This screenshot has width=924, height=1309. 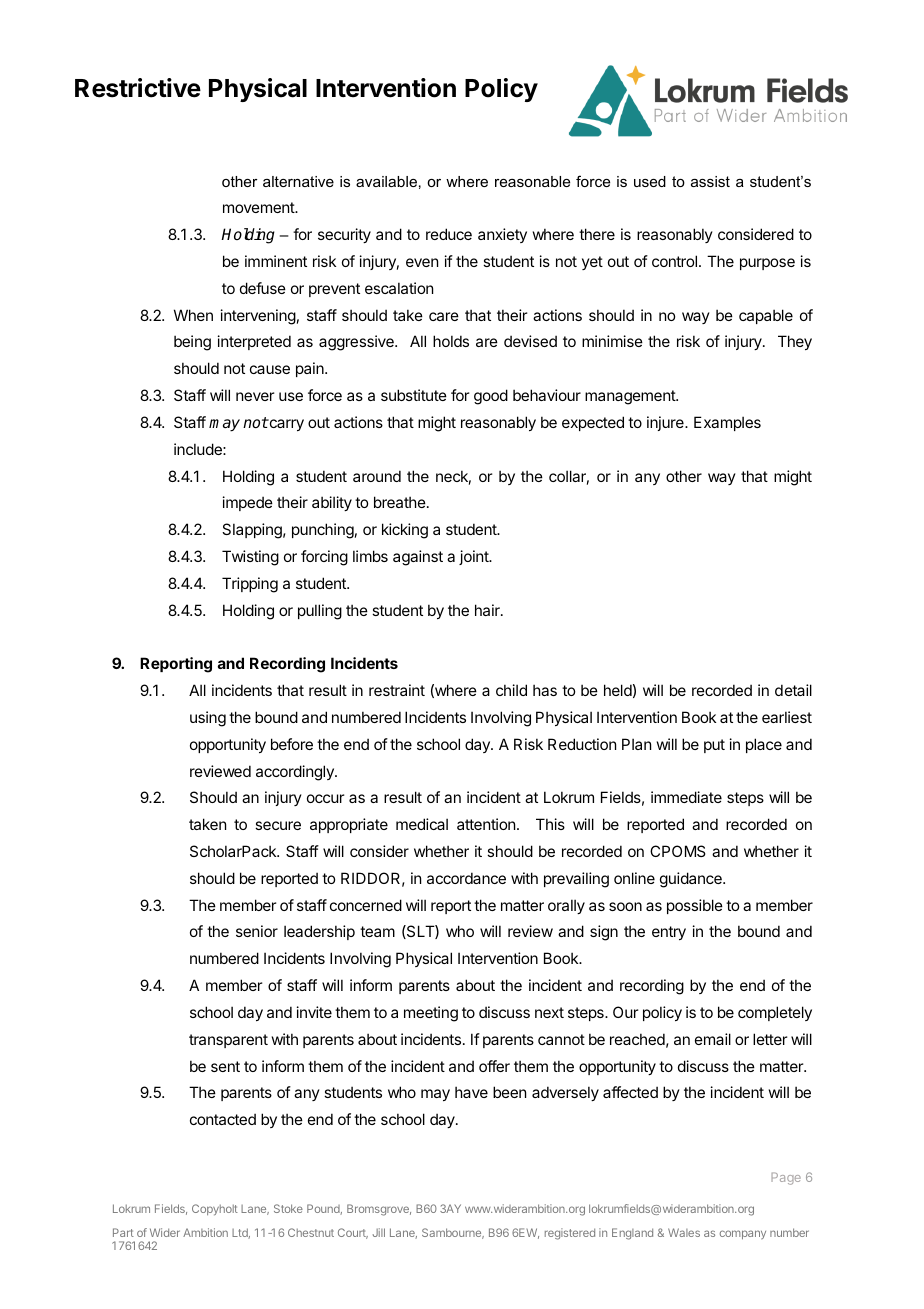 I want to click on impede, so click(x=248, y=503).
